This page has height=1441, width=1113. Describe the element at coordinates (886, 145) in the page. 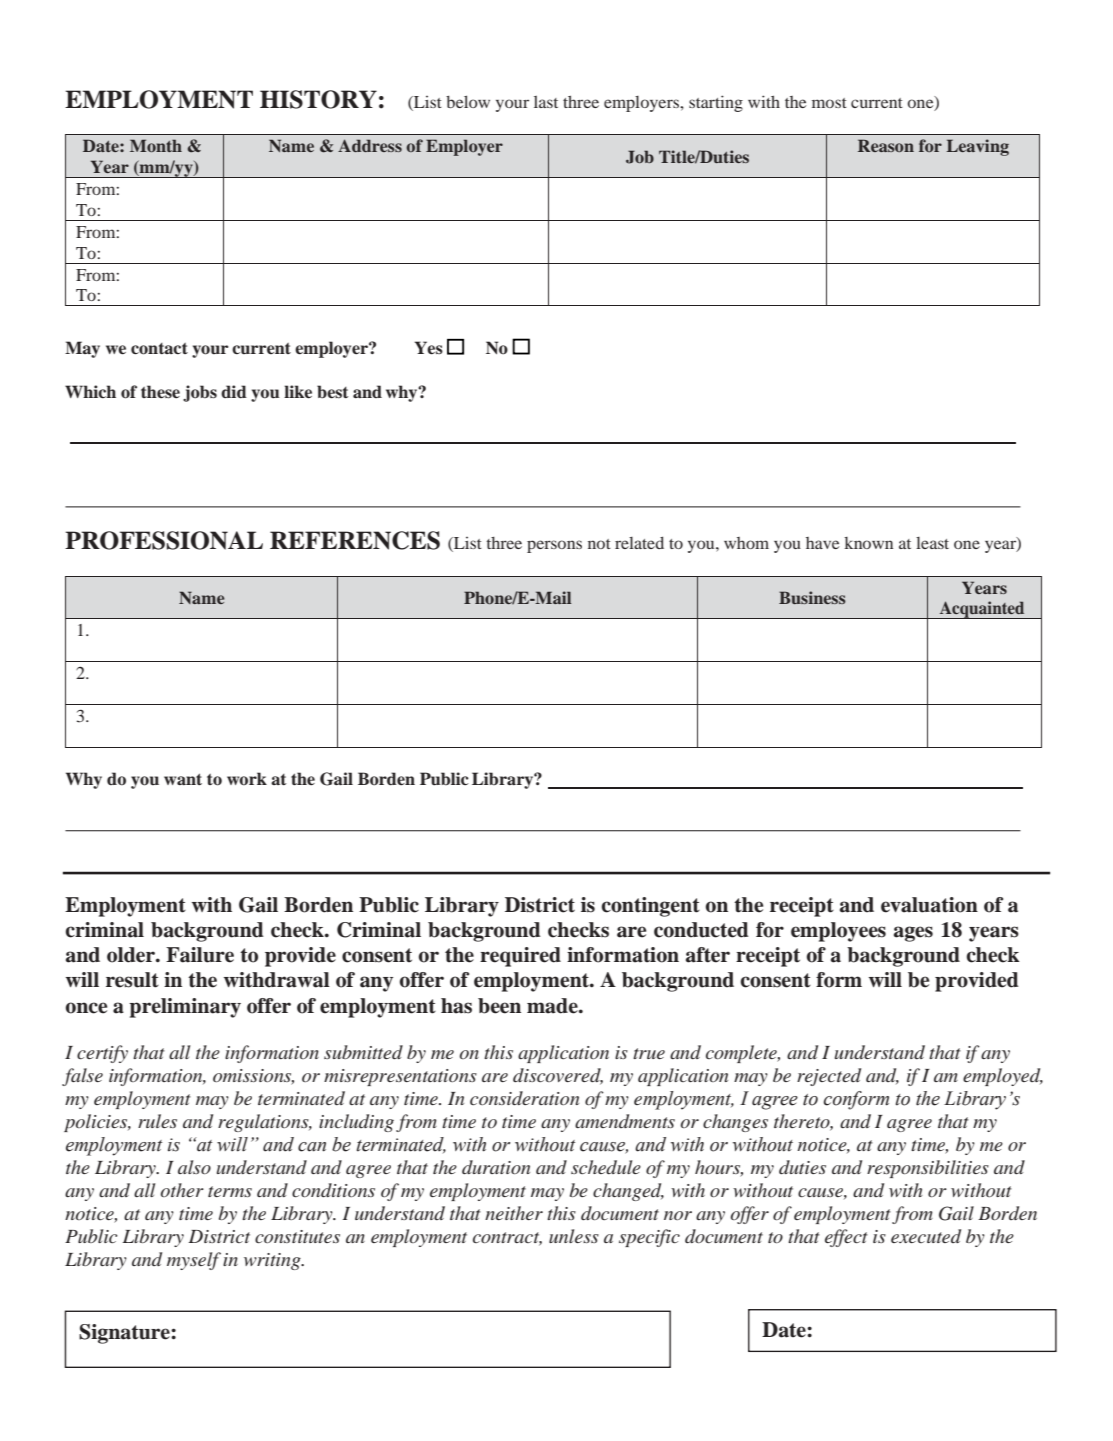

I see `Reason` at that location.
